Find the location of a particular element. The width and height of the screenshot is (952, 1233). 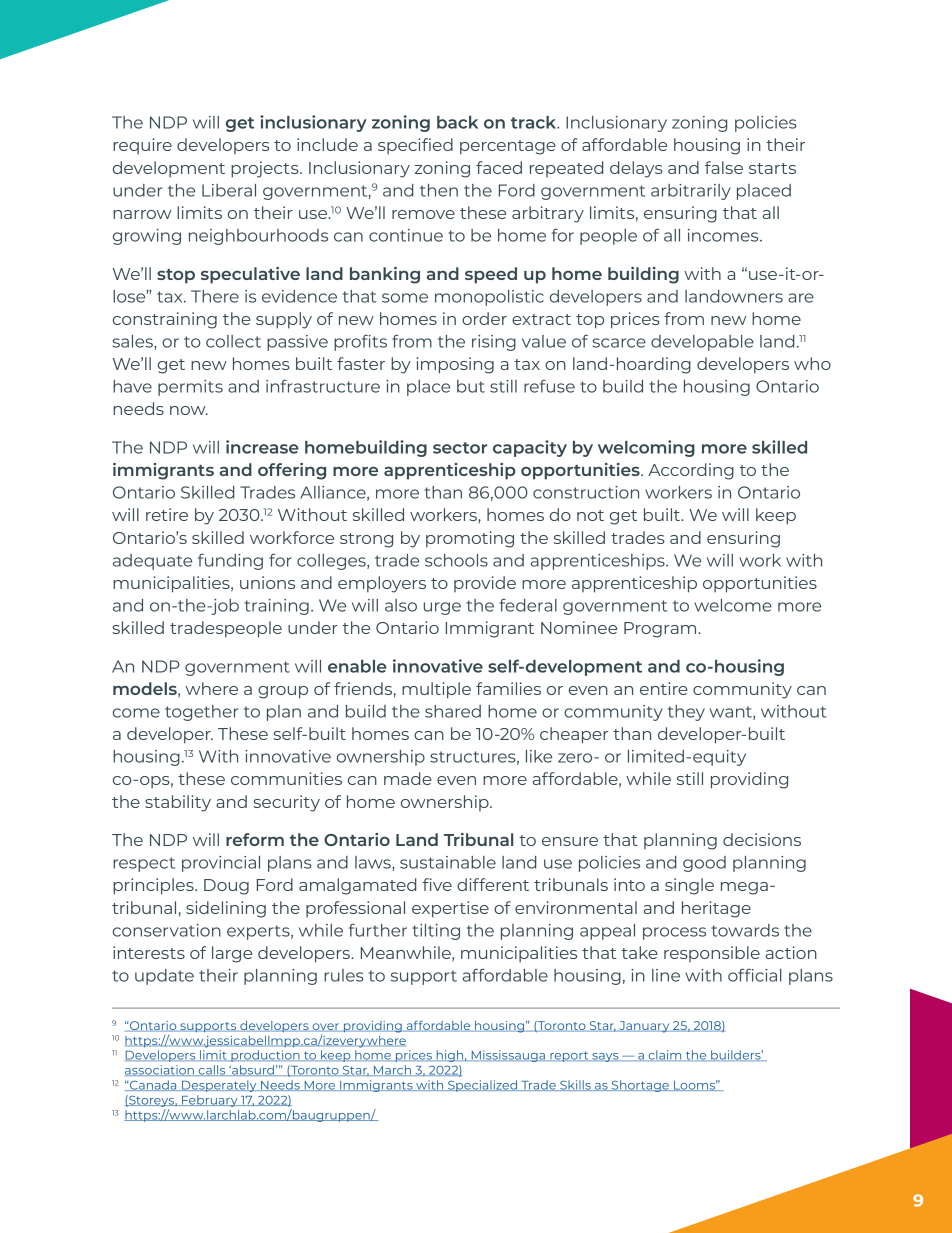

want is located at coordinates (732, 713).
